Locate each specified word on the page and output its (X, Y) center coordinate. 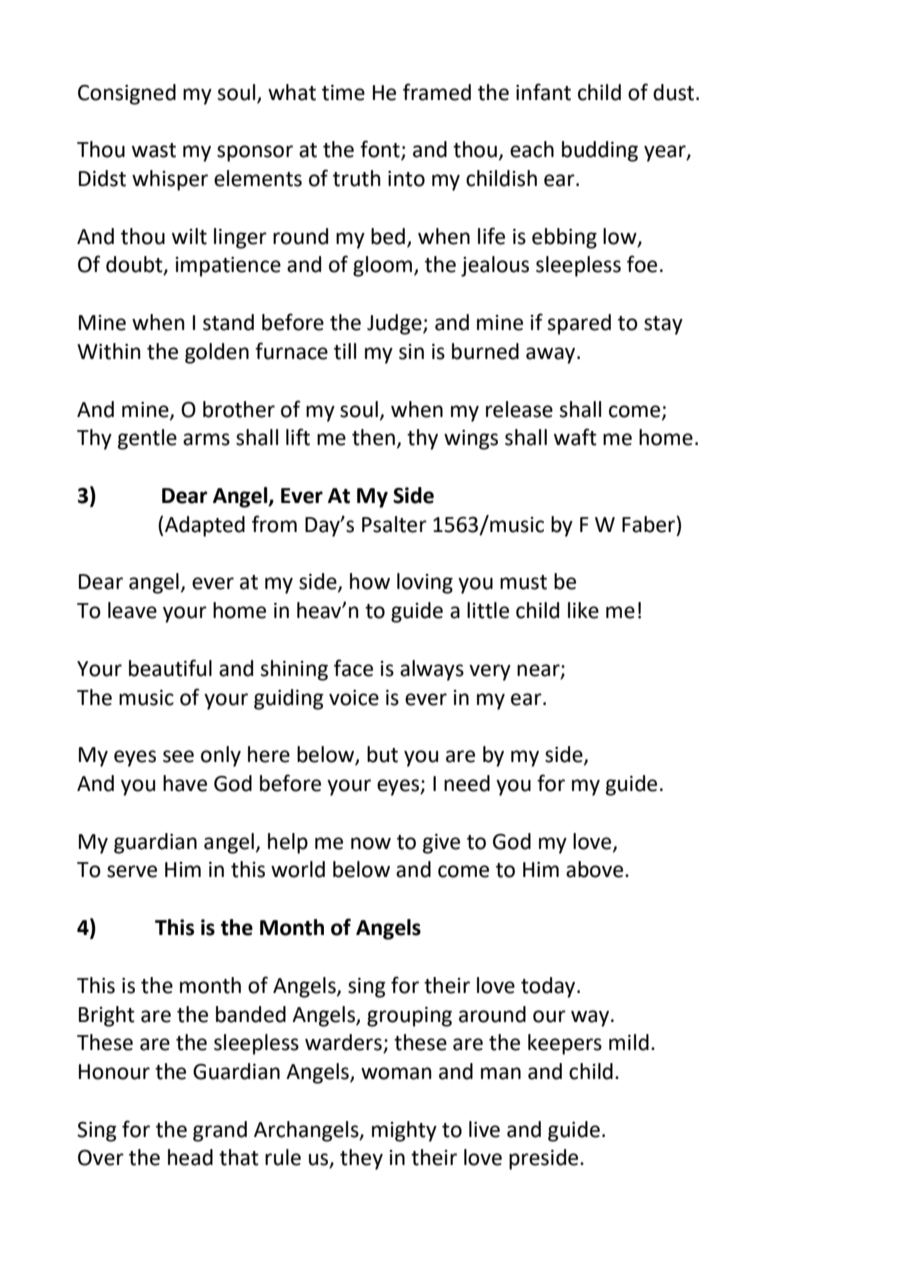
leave (132, 610)
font (381, 150)
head (190, 1157)
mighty (404, 1131)
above (596, 869)
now (371, 843)
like (583, 610)
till (345, 351)
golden (217, 353)
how (370, 581)
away (552, 355)
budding (600, 151)
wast (154, 150)
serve (132, 871)
